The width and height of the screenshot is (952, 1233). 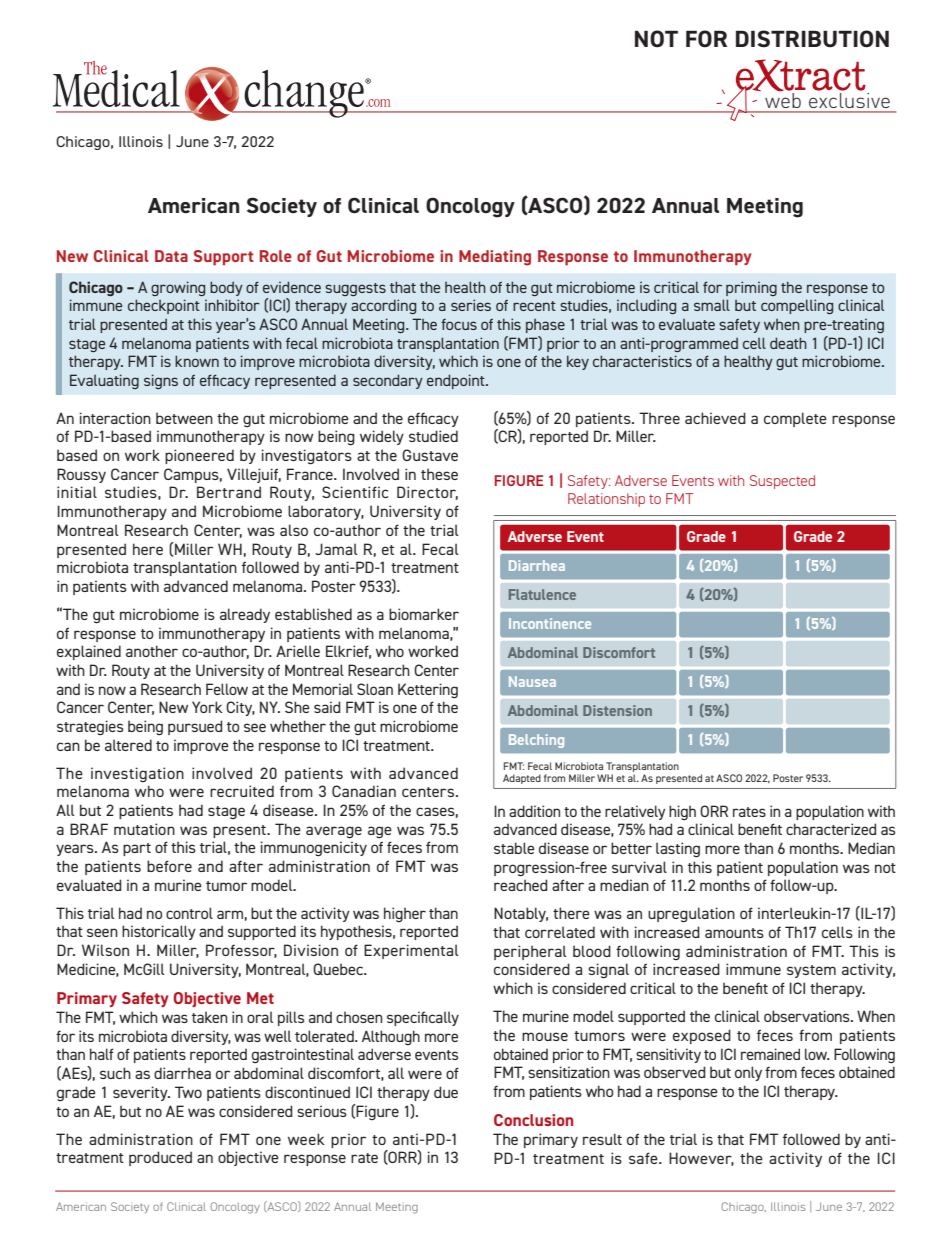 I want to click on Data, so click(x=171, y=256).
